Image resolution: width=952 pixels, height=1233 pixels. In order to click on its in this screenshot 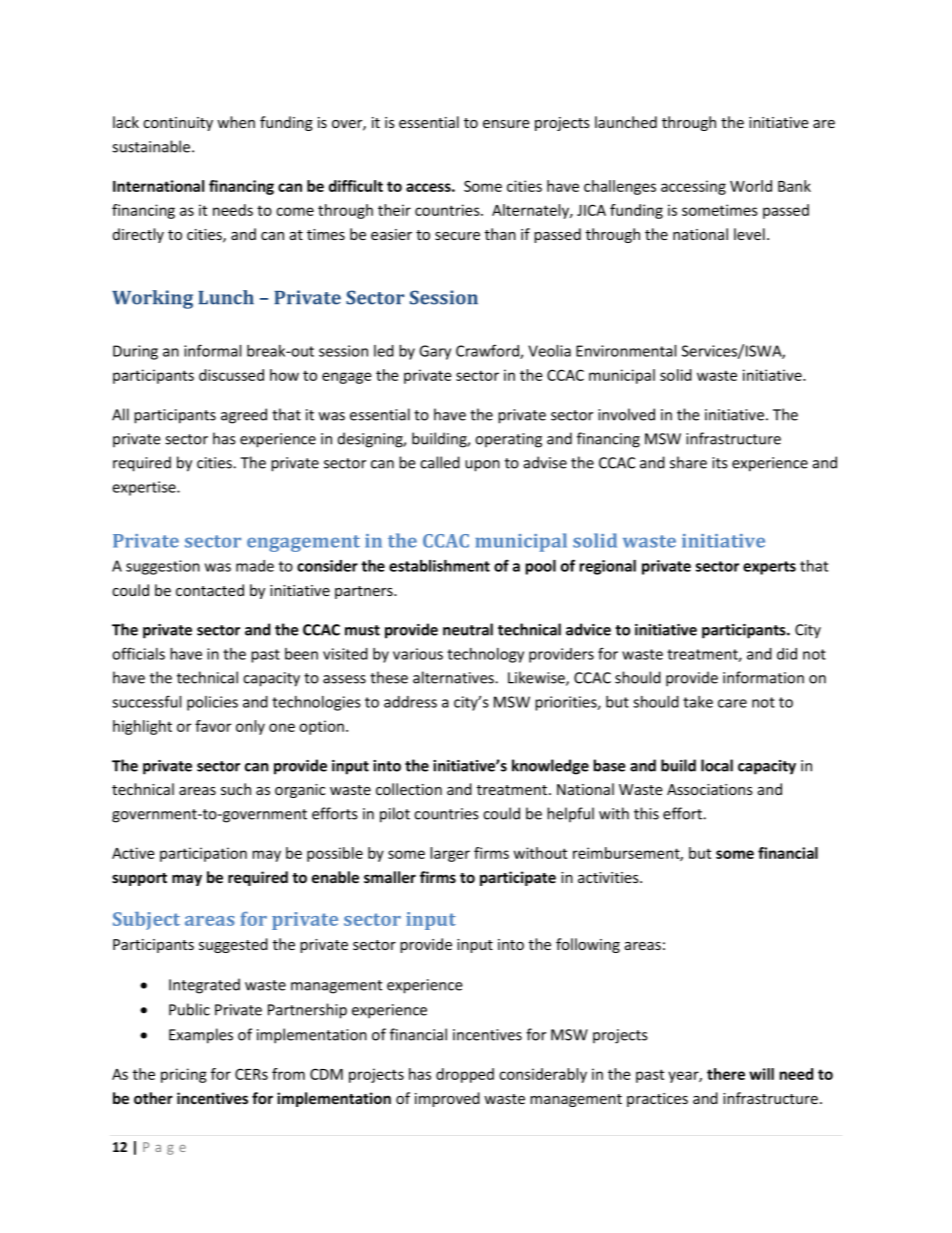, I will do `click(720, 463)`.
